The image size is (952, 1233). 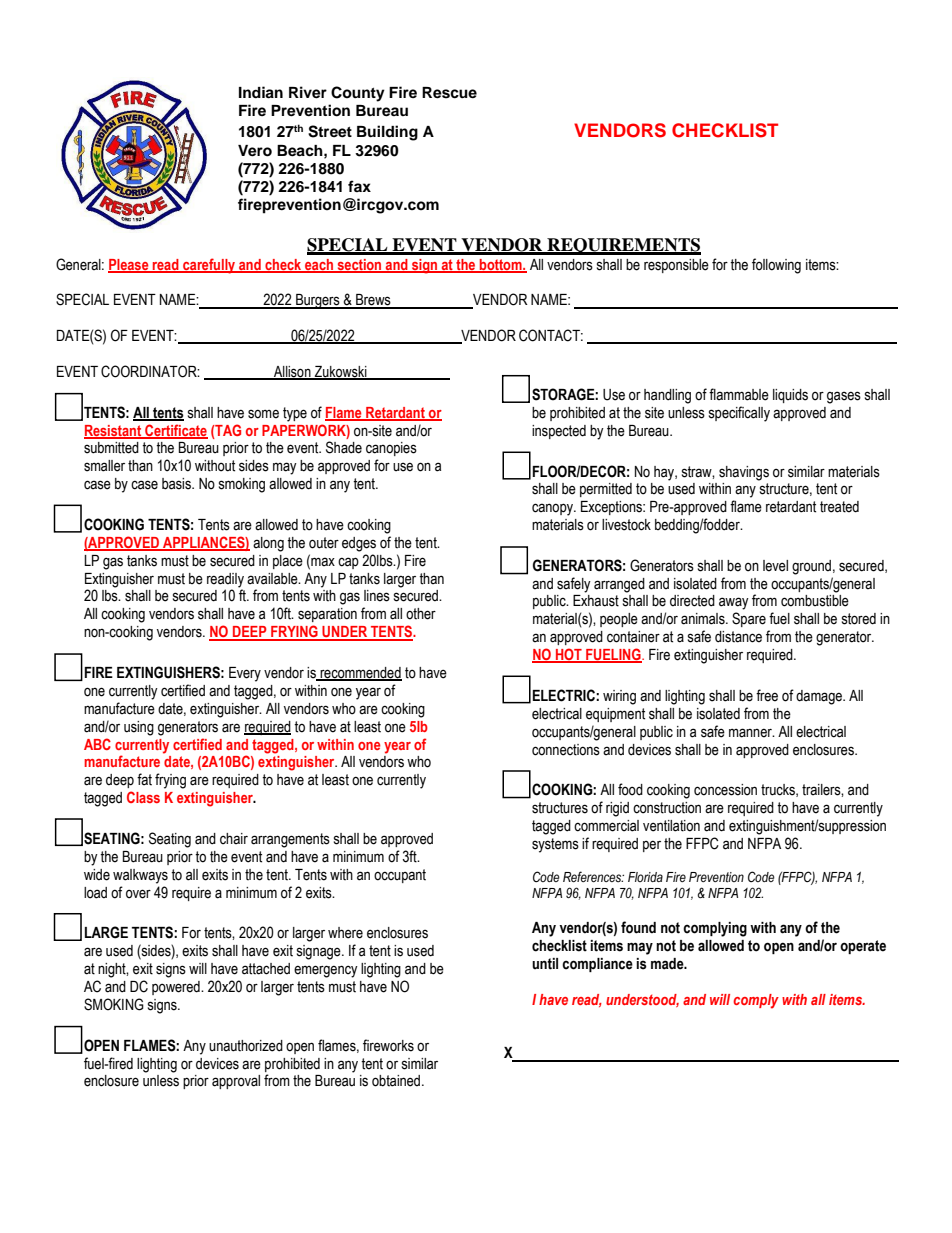 I want to click on HOT, so click(x=569, y=655).
